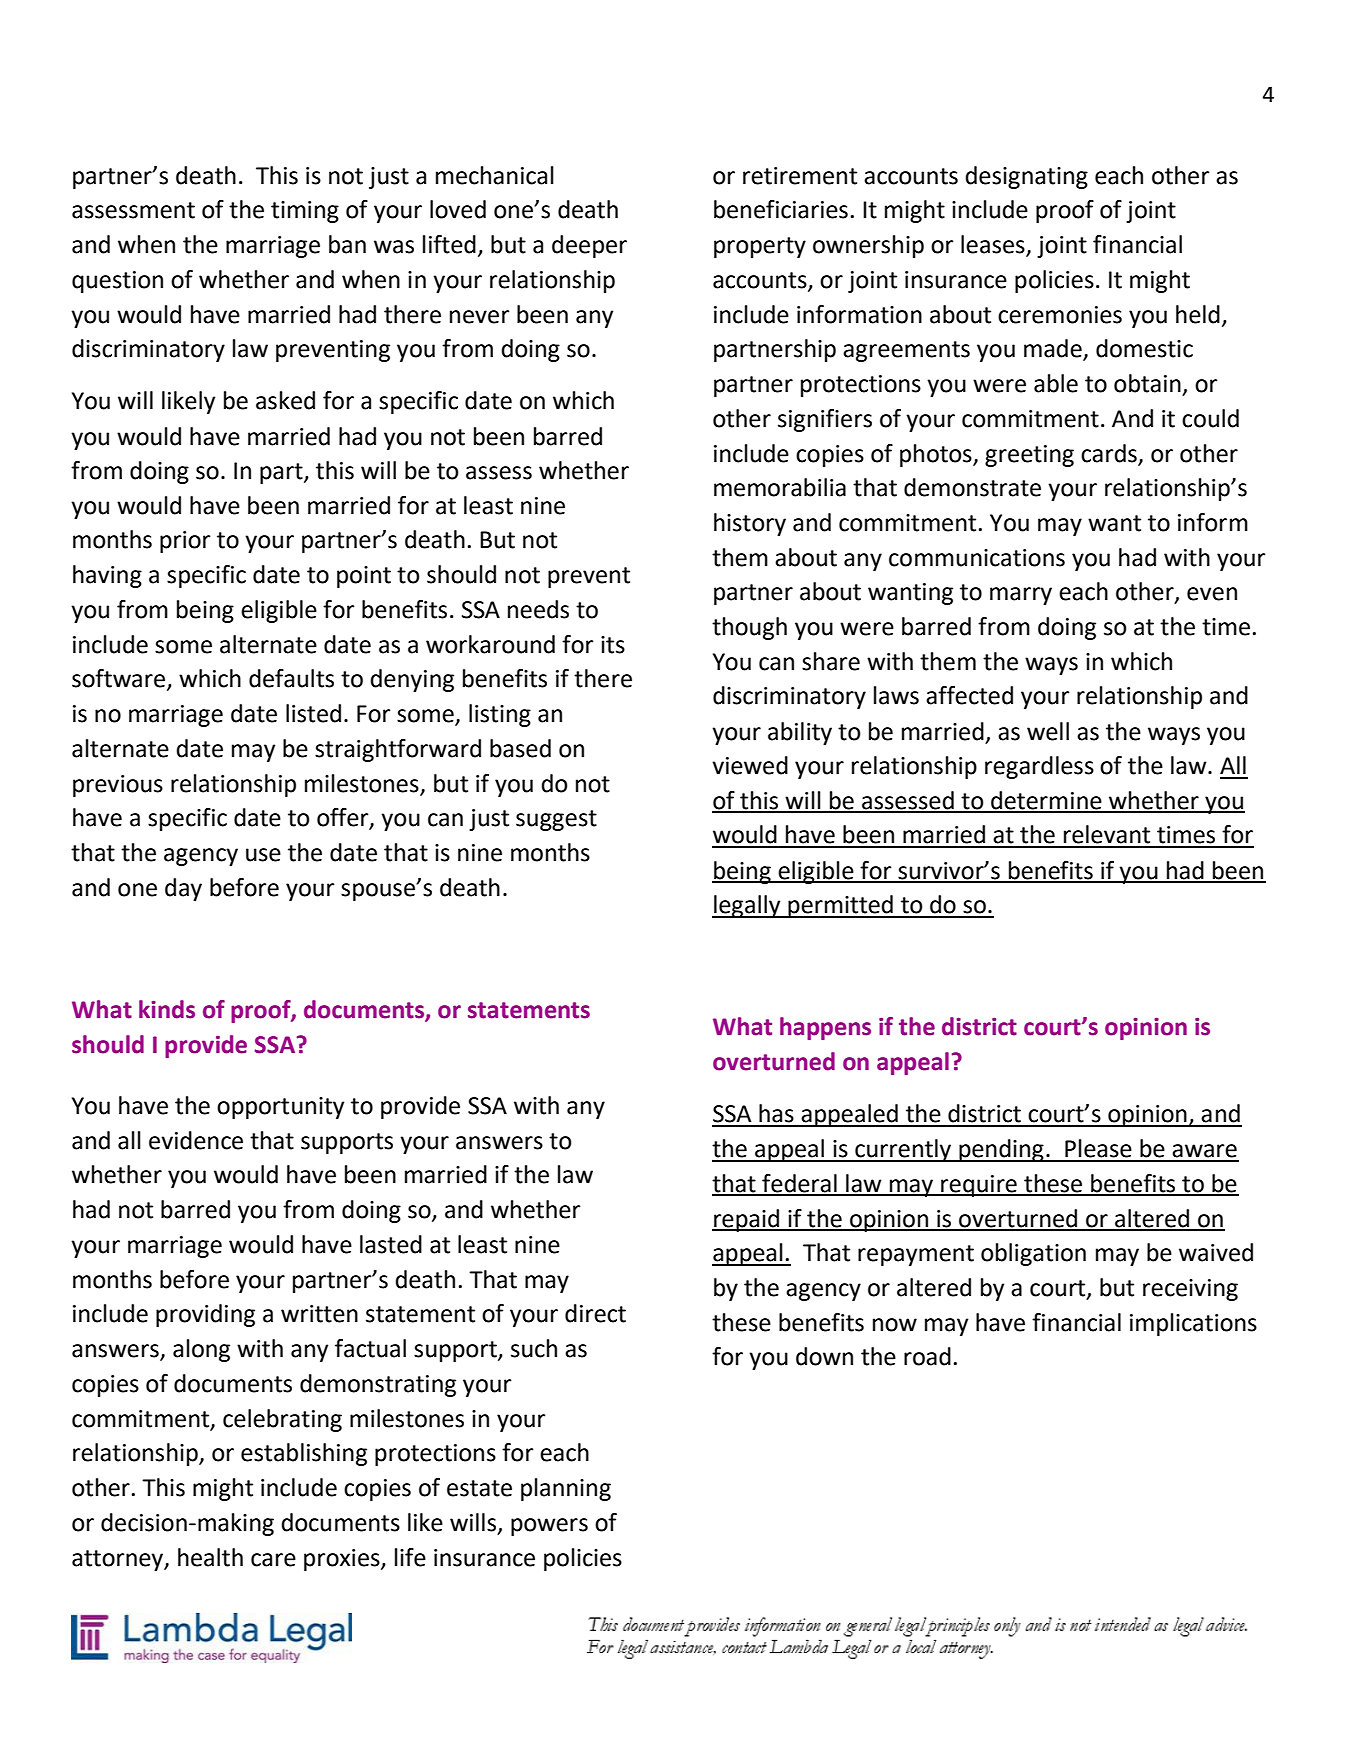 This image has height=1740, width=1345. What do you see at coordinates (1039, 767) in the image?
I see `regardless` at bounding box center [1039, 767].
